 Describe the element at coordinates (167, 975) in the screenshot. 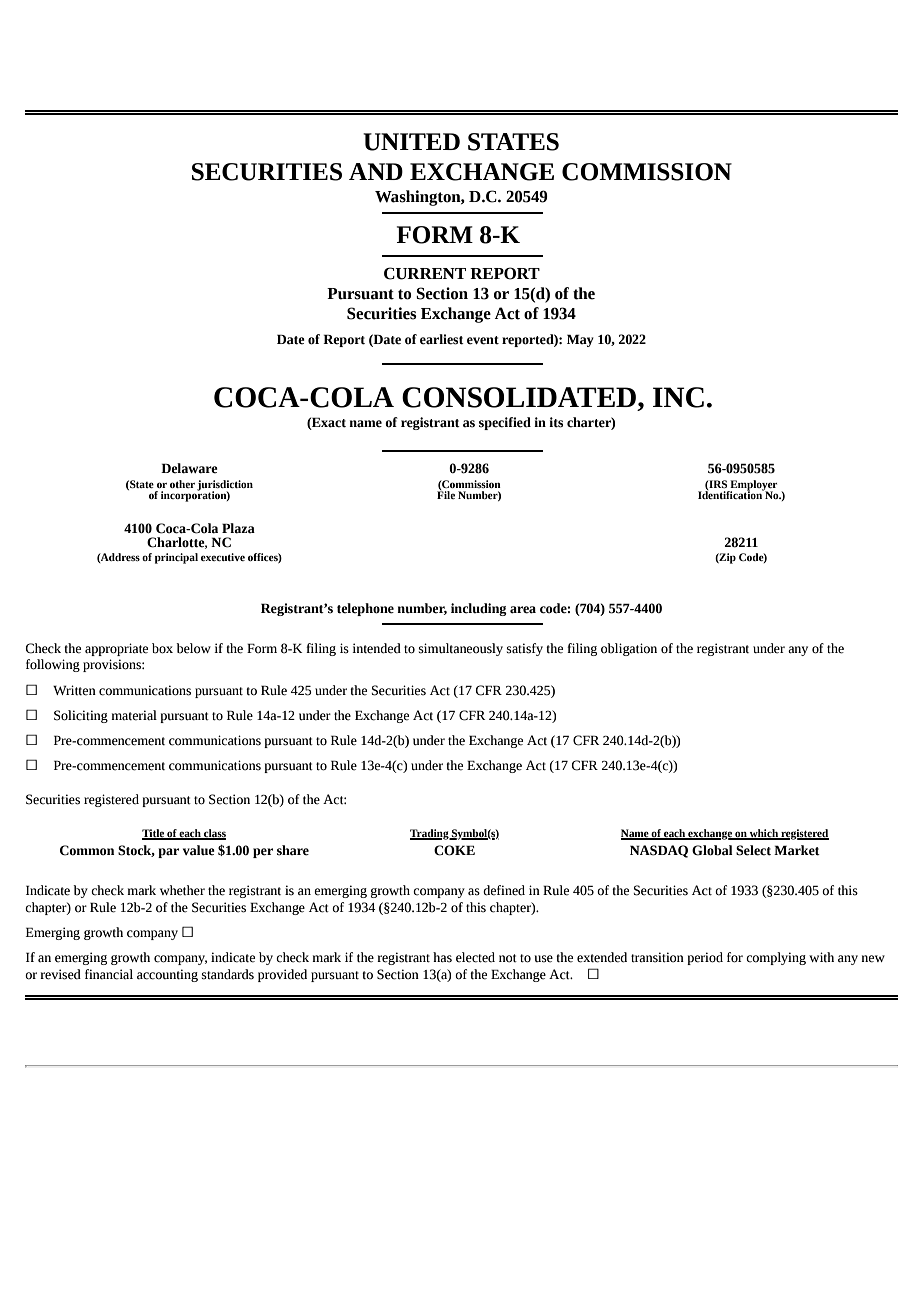

I see `accounting` at that location.
